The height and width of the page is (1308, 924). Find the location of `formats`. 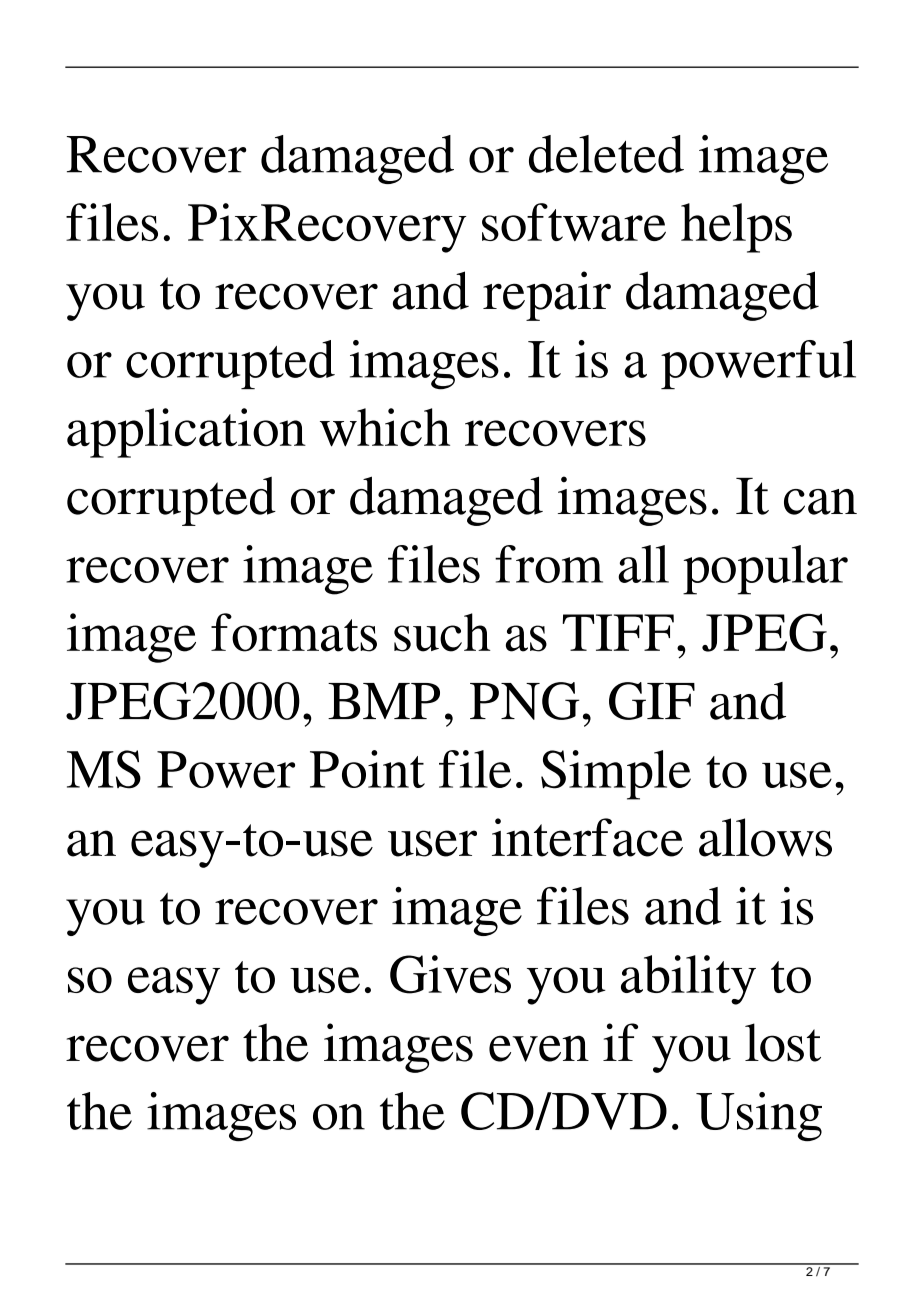

formats is located at coordinates (294, 632).
